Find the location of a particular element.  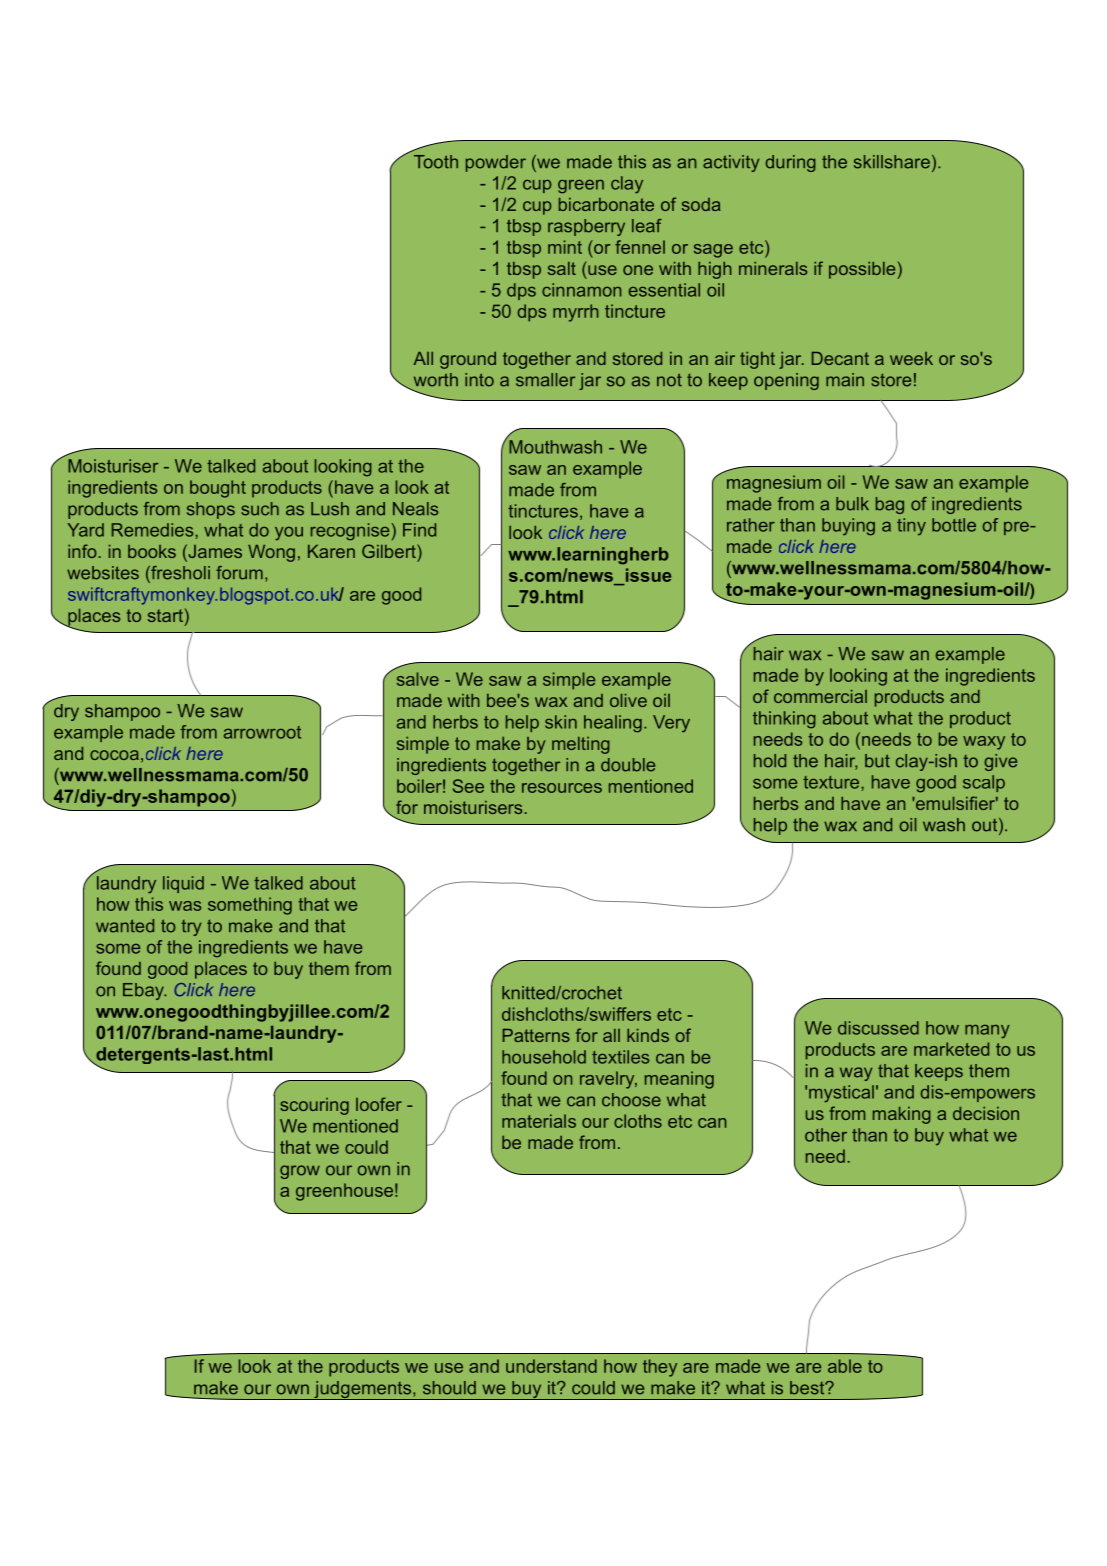

should is located at coordinates (449, 1388).
